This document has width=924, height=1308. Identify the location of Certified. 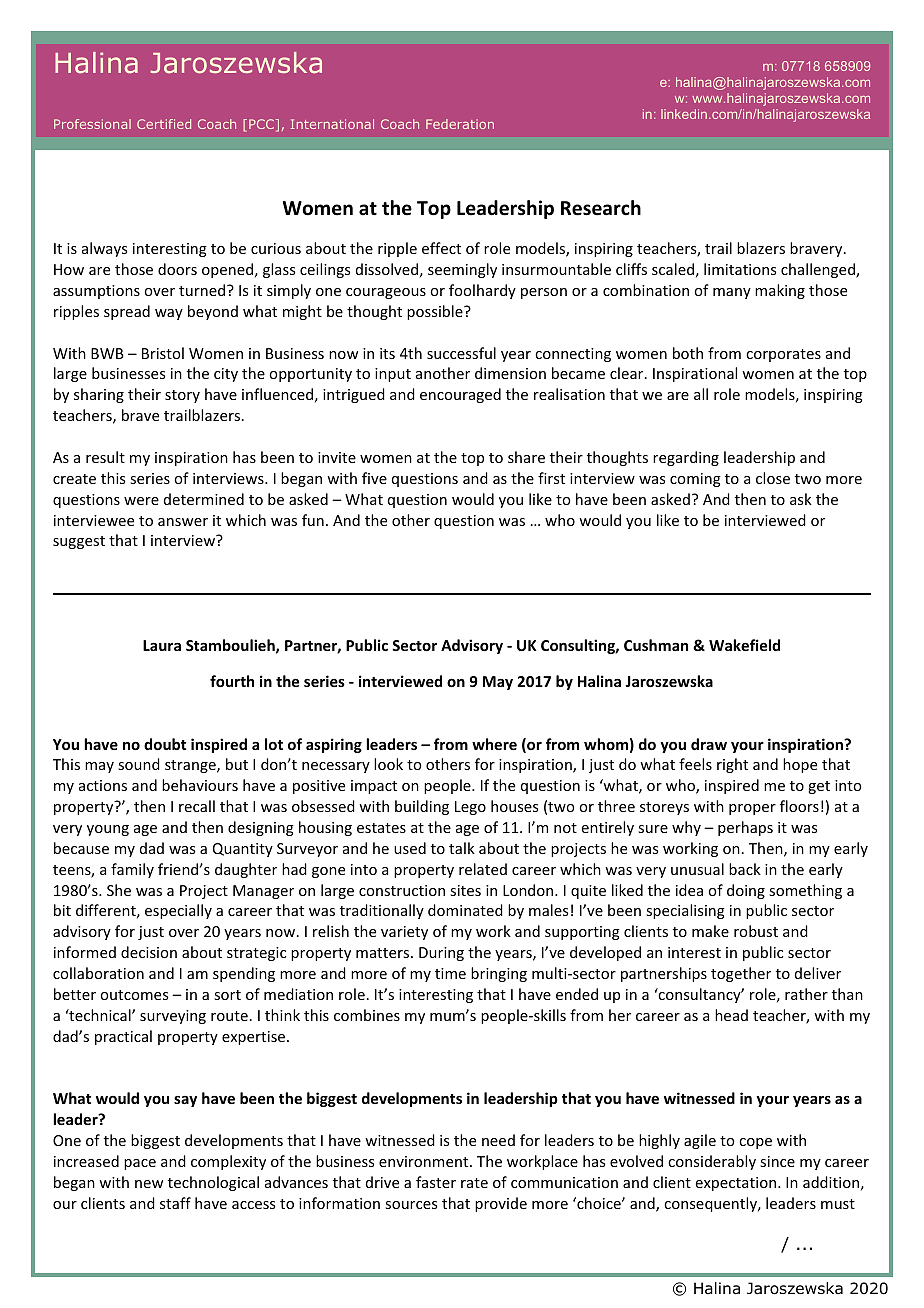
(164, 124).
